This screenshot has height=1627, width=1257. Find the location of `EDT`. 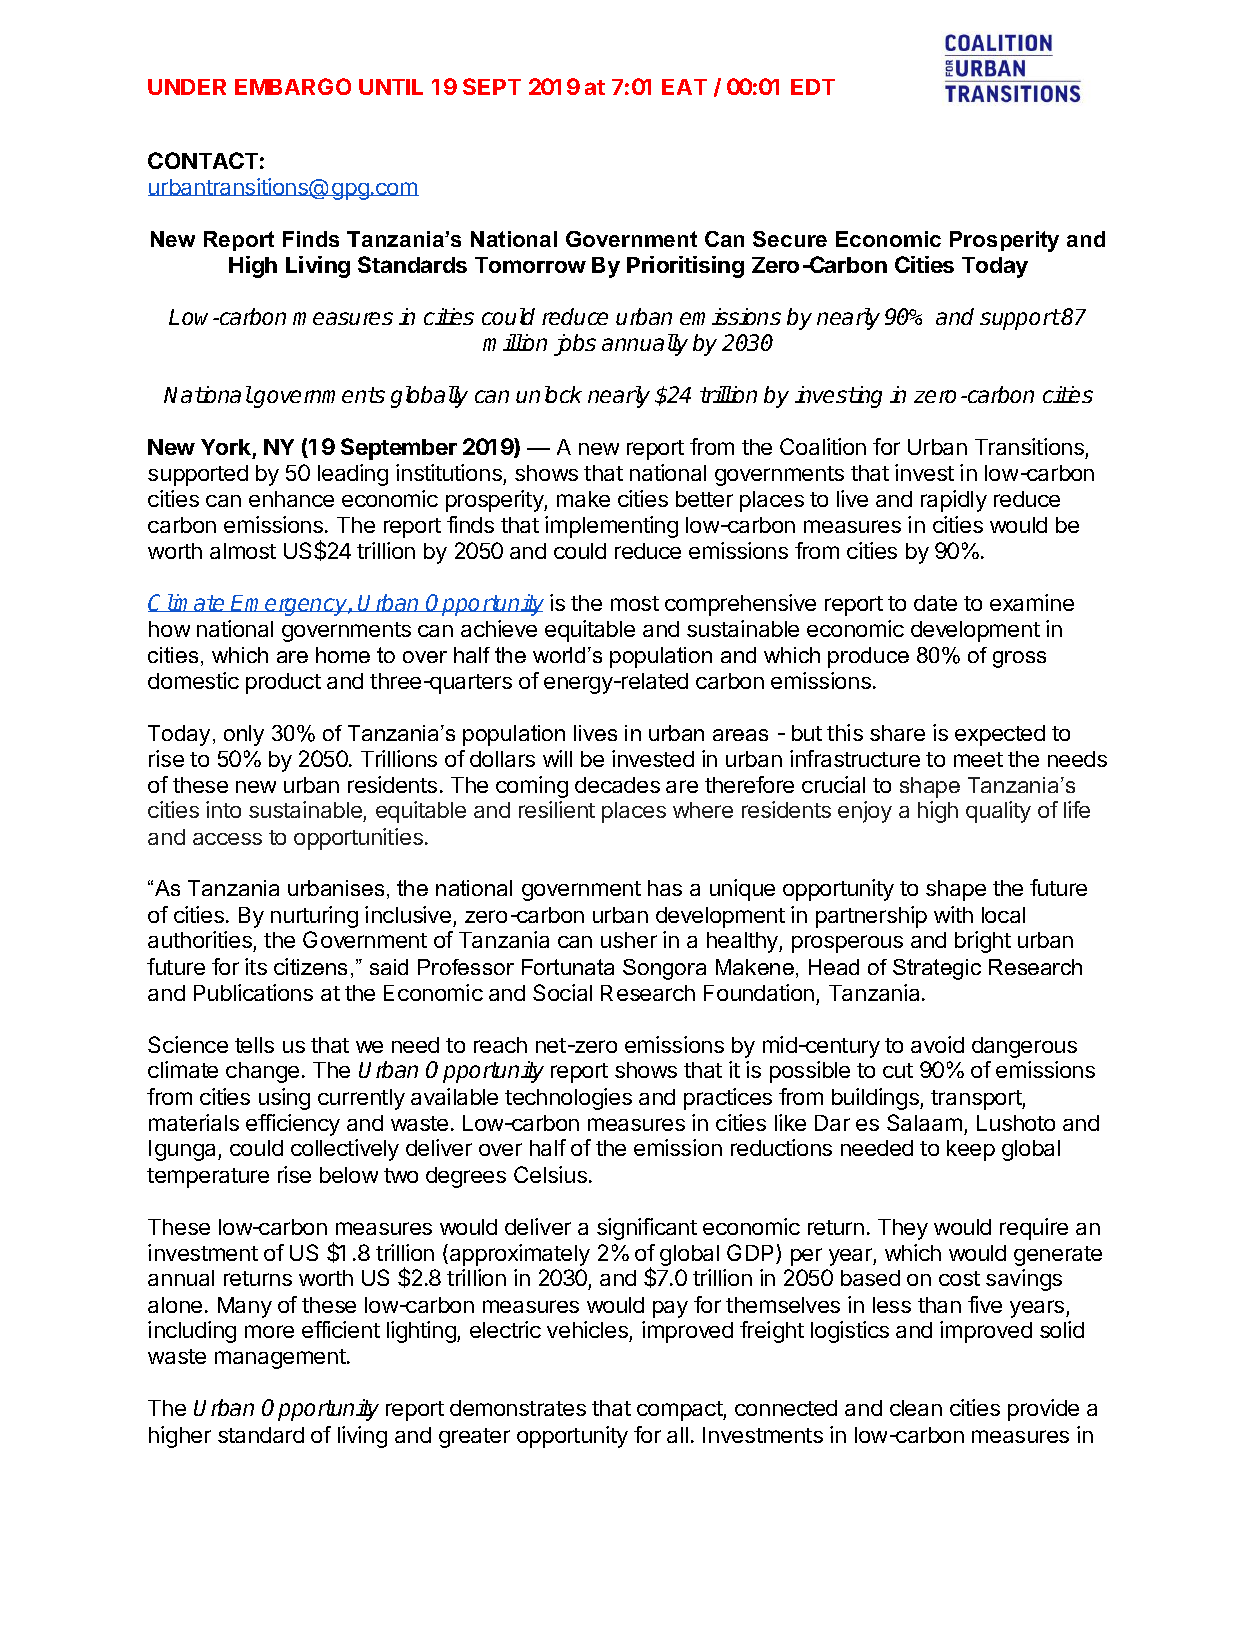

EDT is located at coordinates (813, 87).
